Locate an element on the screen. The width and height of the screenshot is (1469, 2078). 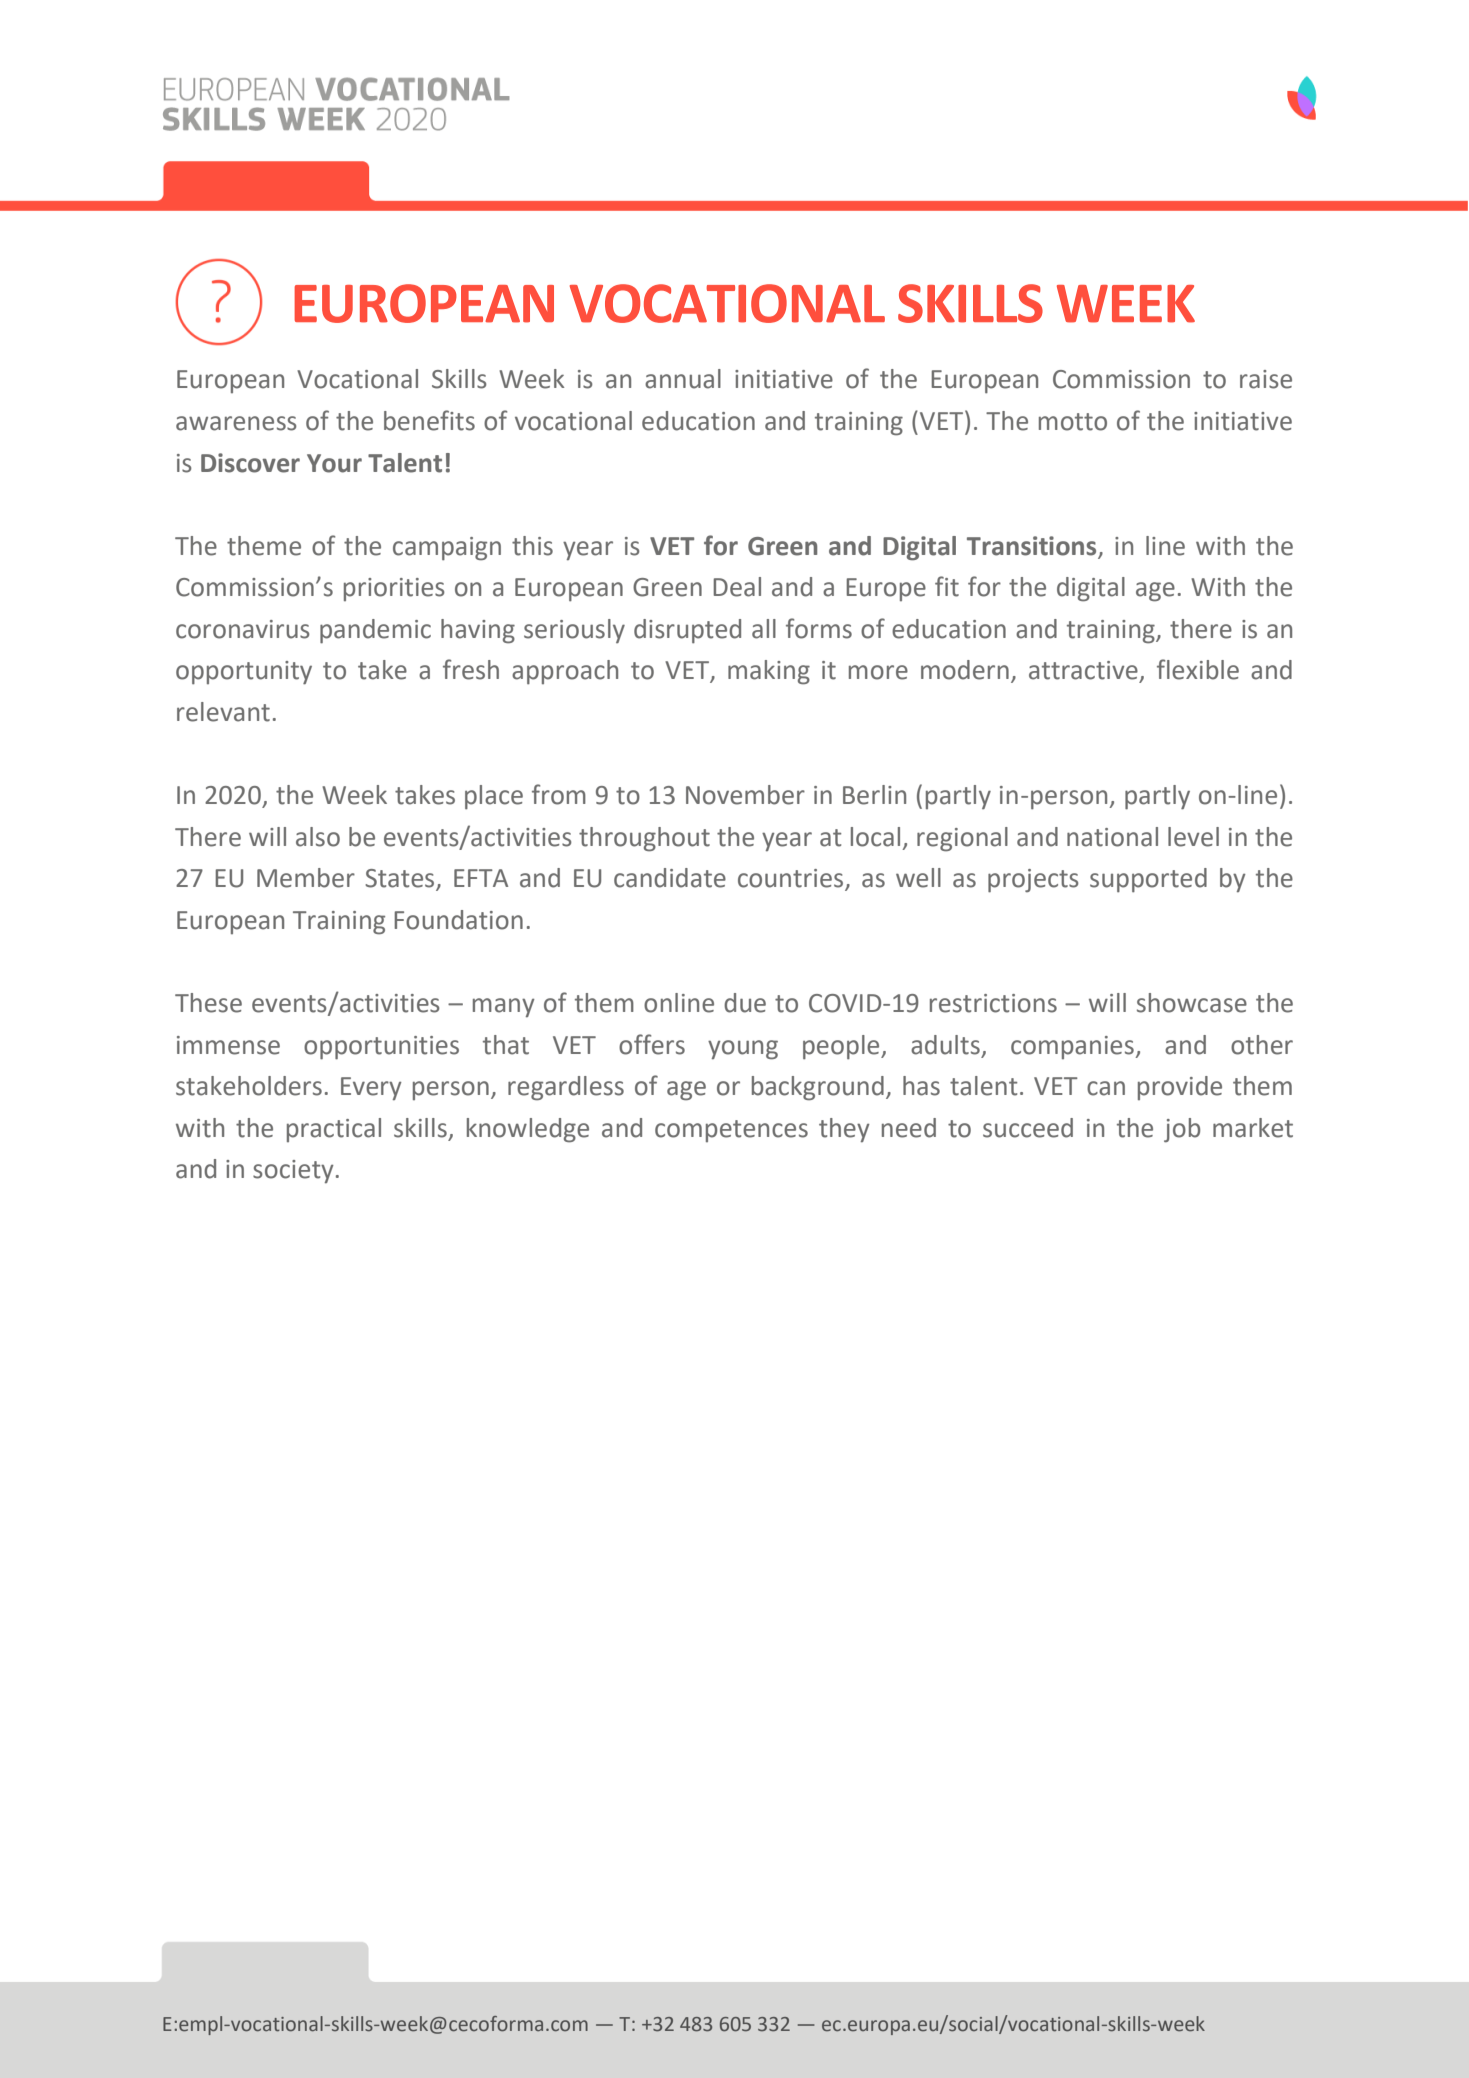
national is located at coordinates (1112, 837).
